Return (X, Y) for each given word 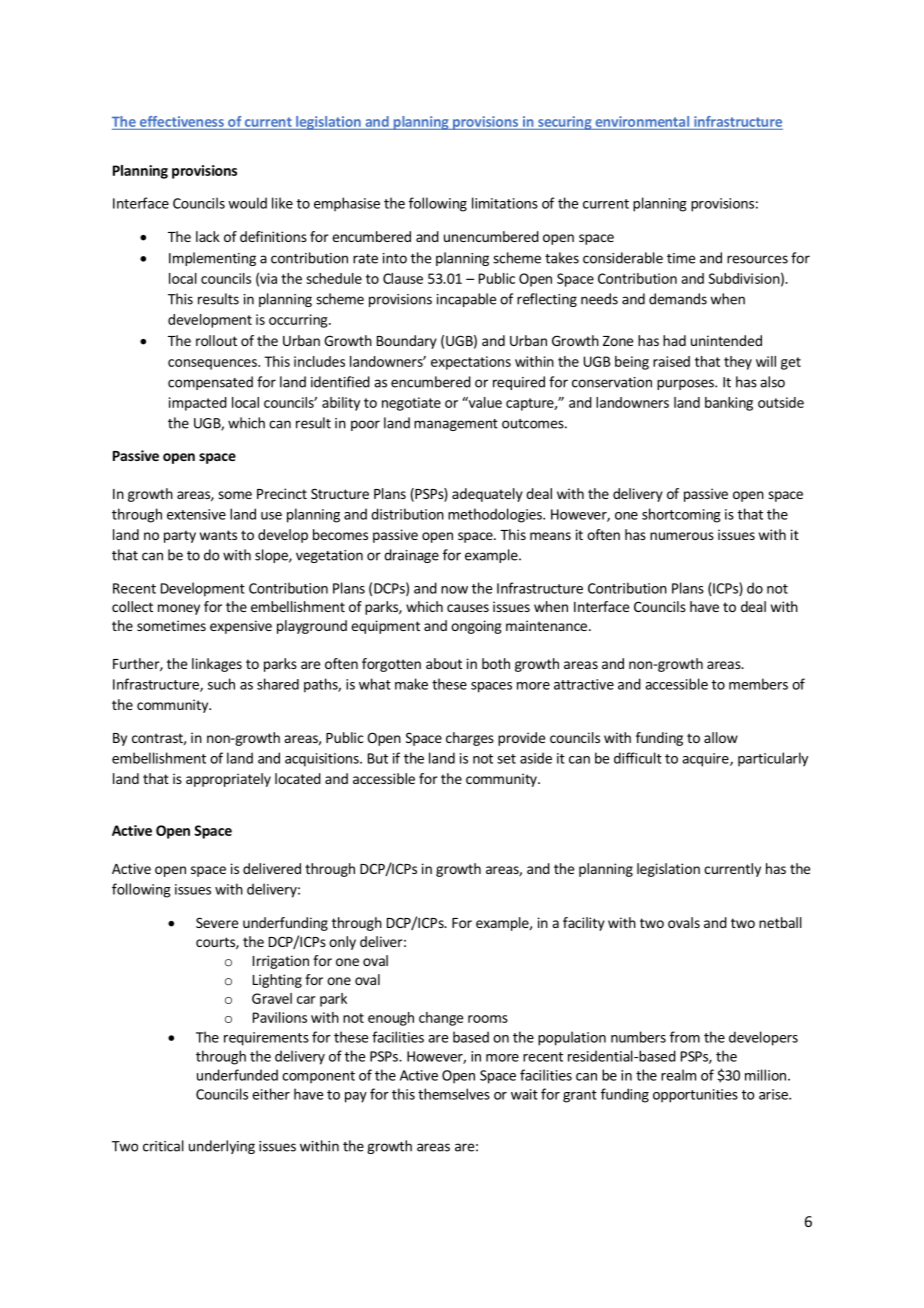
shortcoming (681, 515)
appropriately (228, 780)
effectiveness (182, 121)
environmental (642, 121)
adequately (487, 495)
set (506, 759)
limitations (505, 203)
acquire (706, 760)
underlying (222, 1147)
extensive (196, 514)
